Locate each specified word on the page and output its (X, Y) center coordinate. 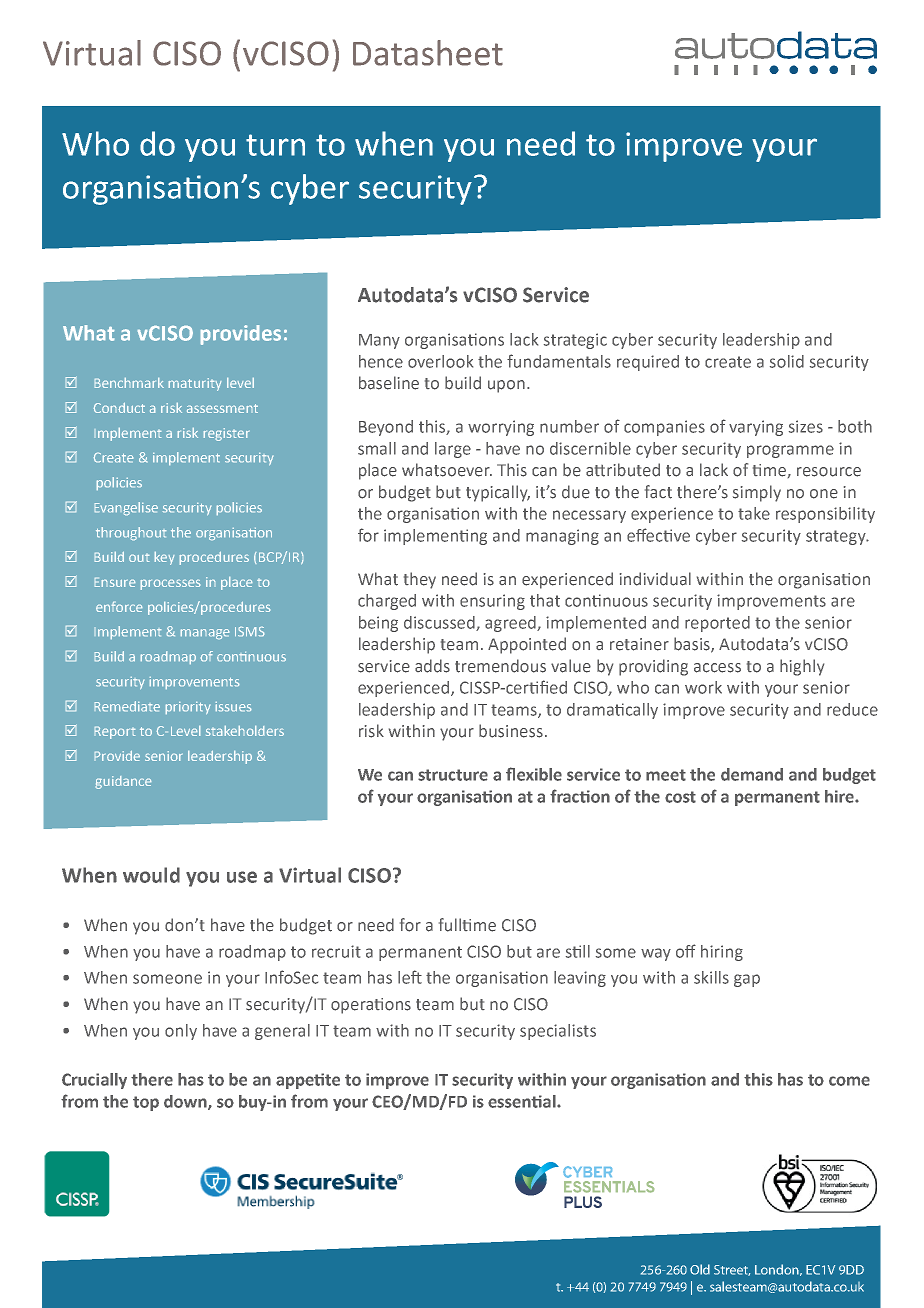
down (186, 1102)
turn (275, 145)
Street (732, 1270)
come (849, 1081)
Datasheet (428, 53)
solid (787, 361)
